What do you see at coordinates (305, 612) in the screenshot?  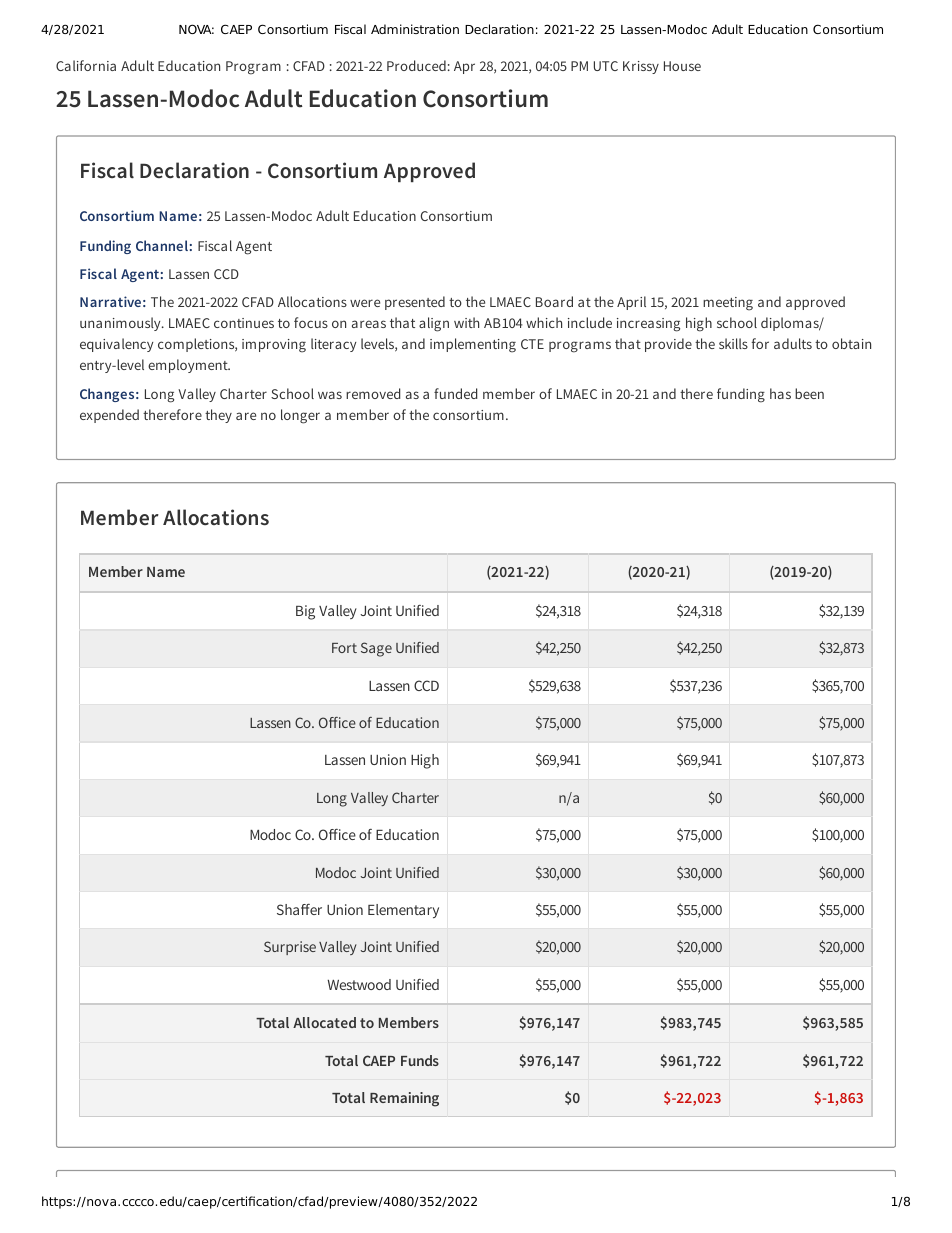 I see `Big` at bounding box center [305, 612].
